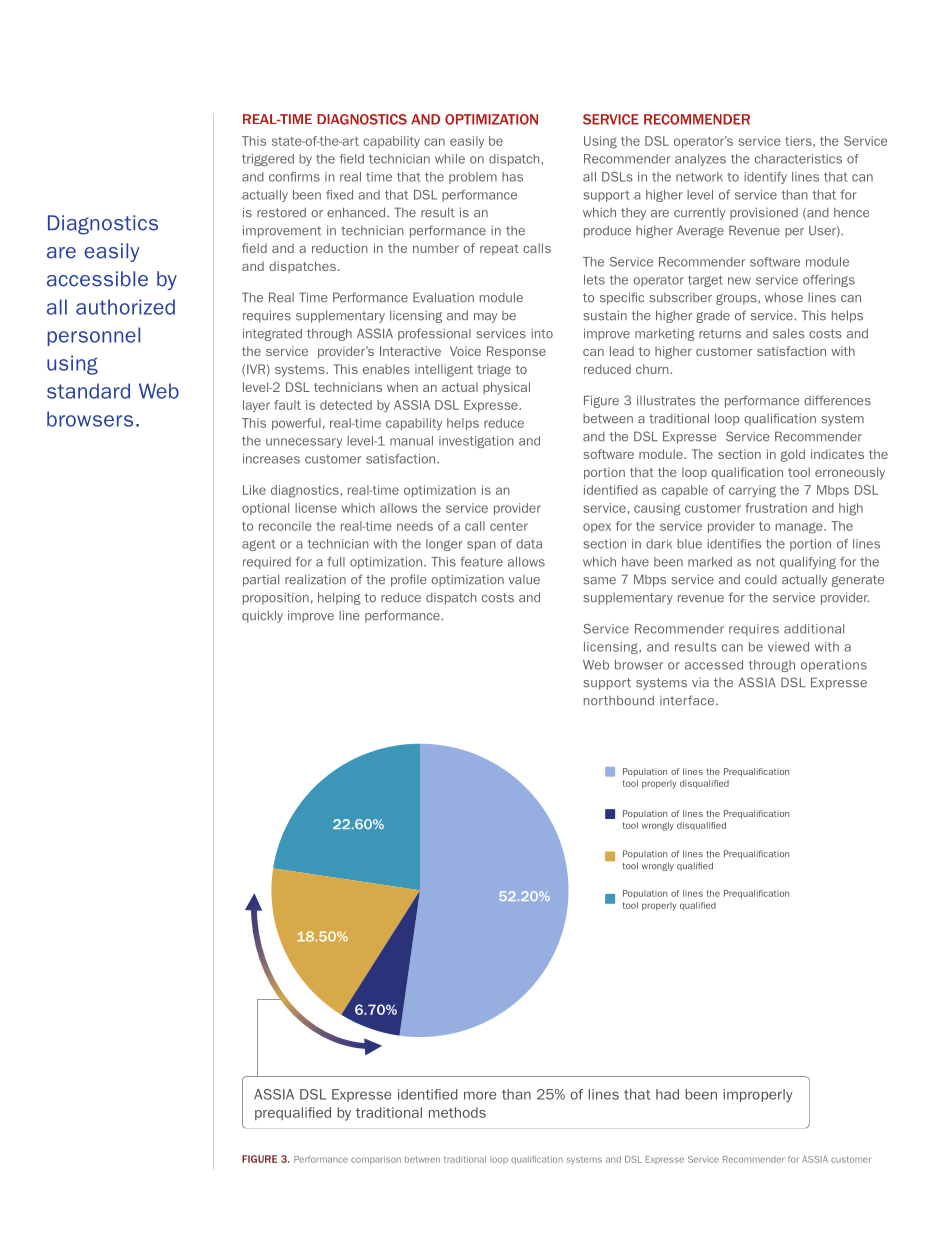 The width and height of the image is (952, 1233). I want to click on methods, so click(457, 1112).
